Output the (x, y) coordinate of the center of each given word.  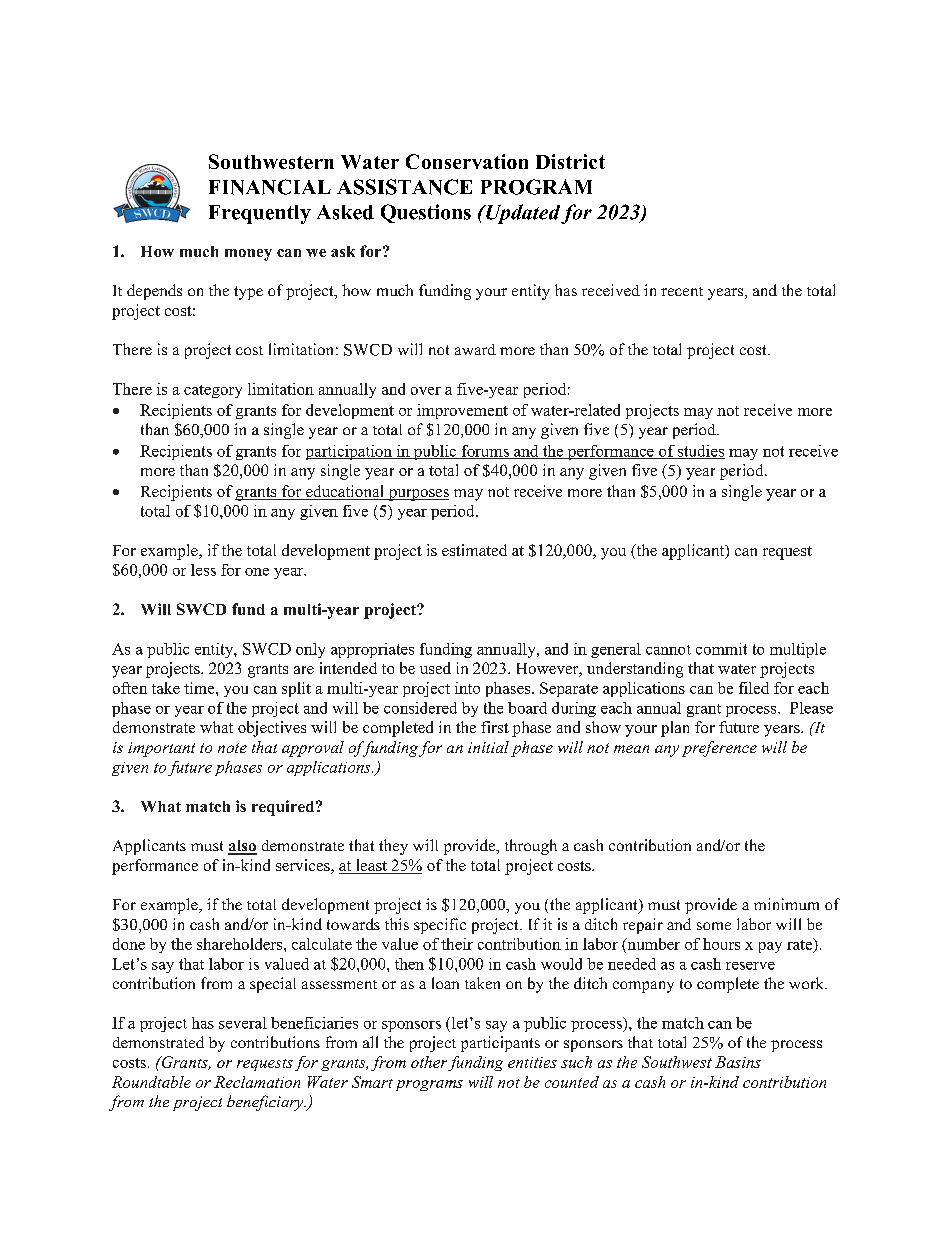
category (213, 391)
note (232, 748)
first (495, 727)
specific (440, 926)
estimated (474, 550)
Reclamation (257, 1082)
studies (700, 452)
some (714, 926)
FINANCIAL (270, 187)
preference (719, 749)
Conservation (467, 161)
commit (721, 649)
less (203, 570)
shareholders (241, 944)
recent (682, 291)
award (475, 349)
